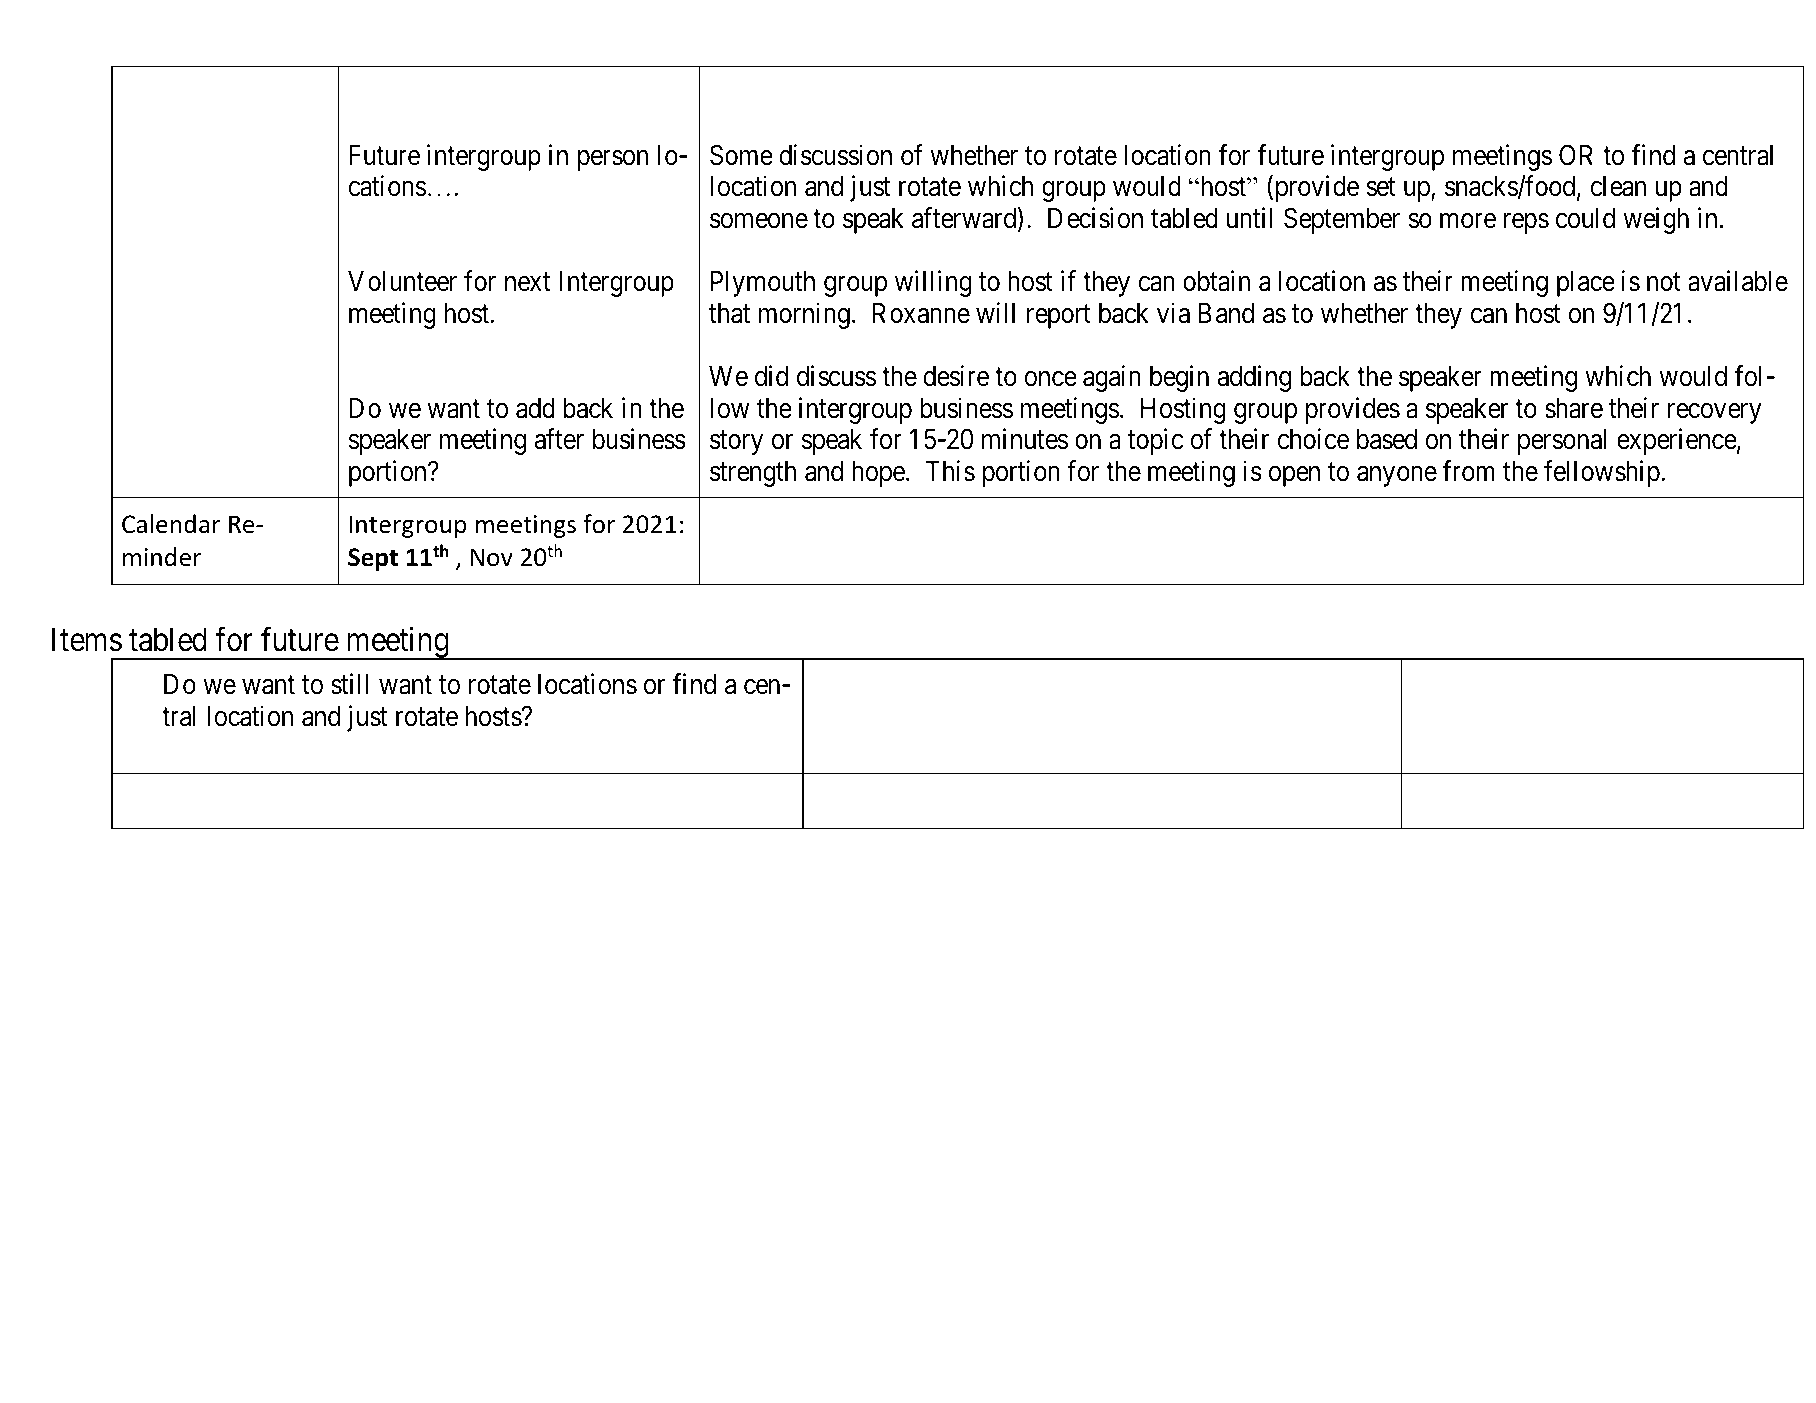 The height and width of the document is (1403, 1816). What do you see at coordinates (736, 443) in the document?
I see `story` at bounding box center [736, 443].
